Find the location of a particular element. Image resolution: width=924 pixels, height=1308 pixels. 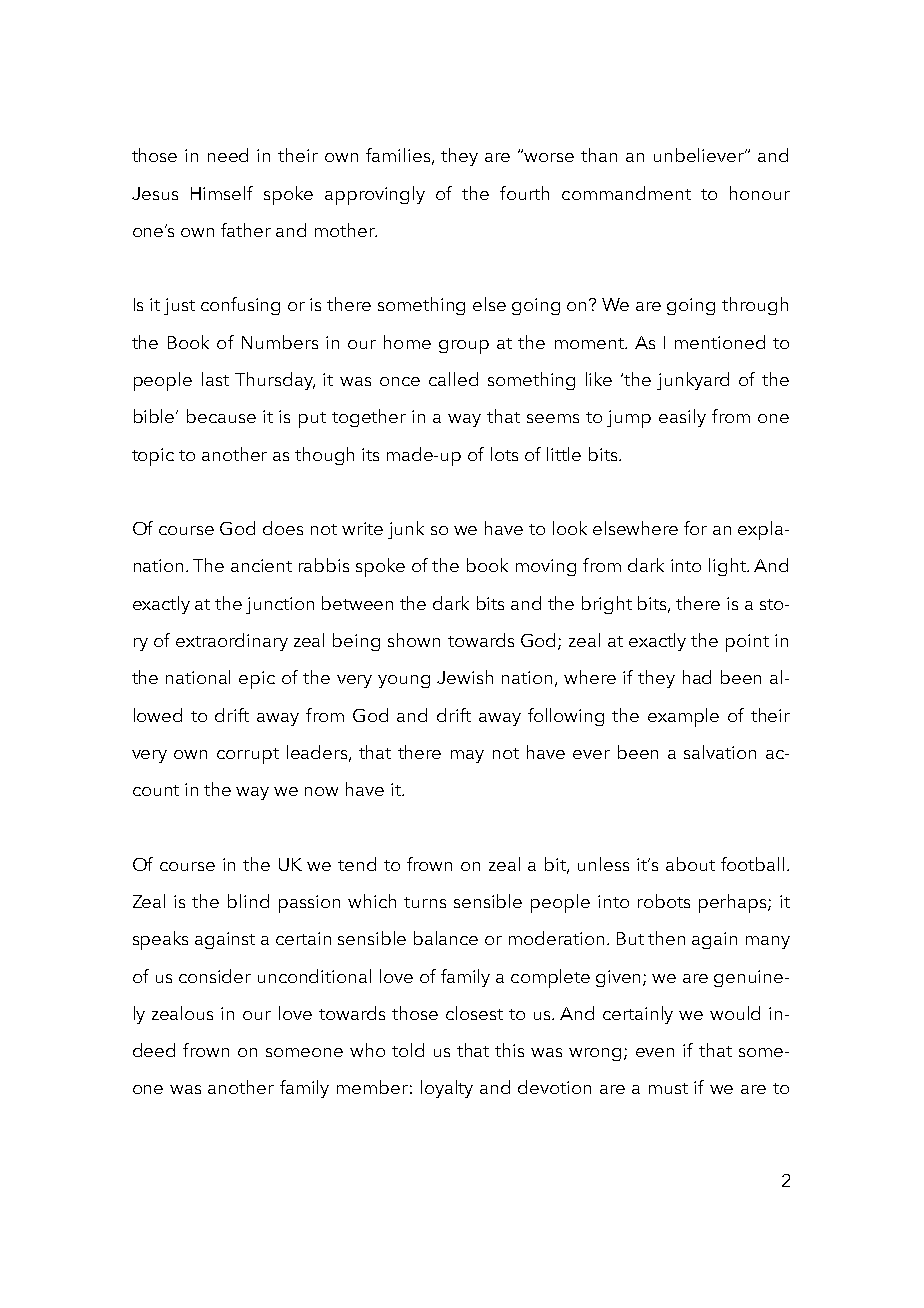

turns is located at coordinates (425, 902).
